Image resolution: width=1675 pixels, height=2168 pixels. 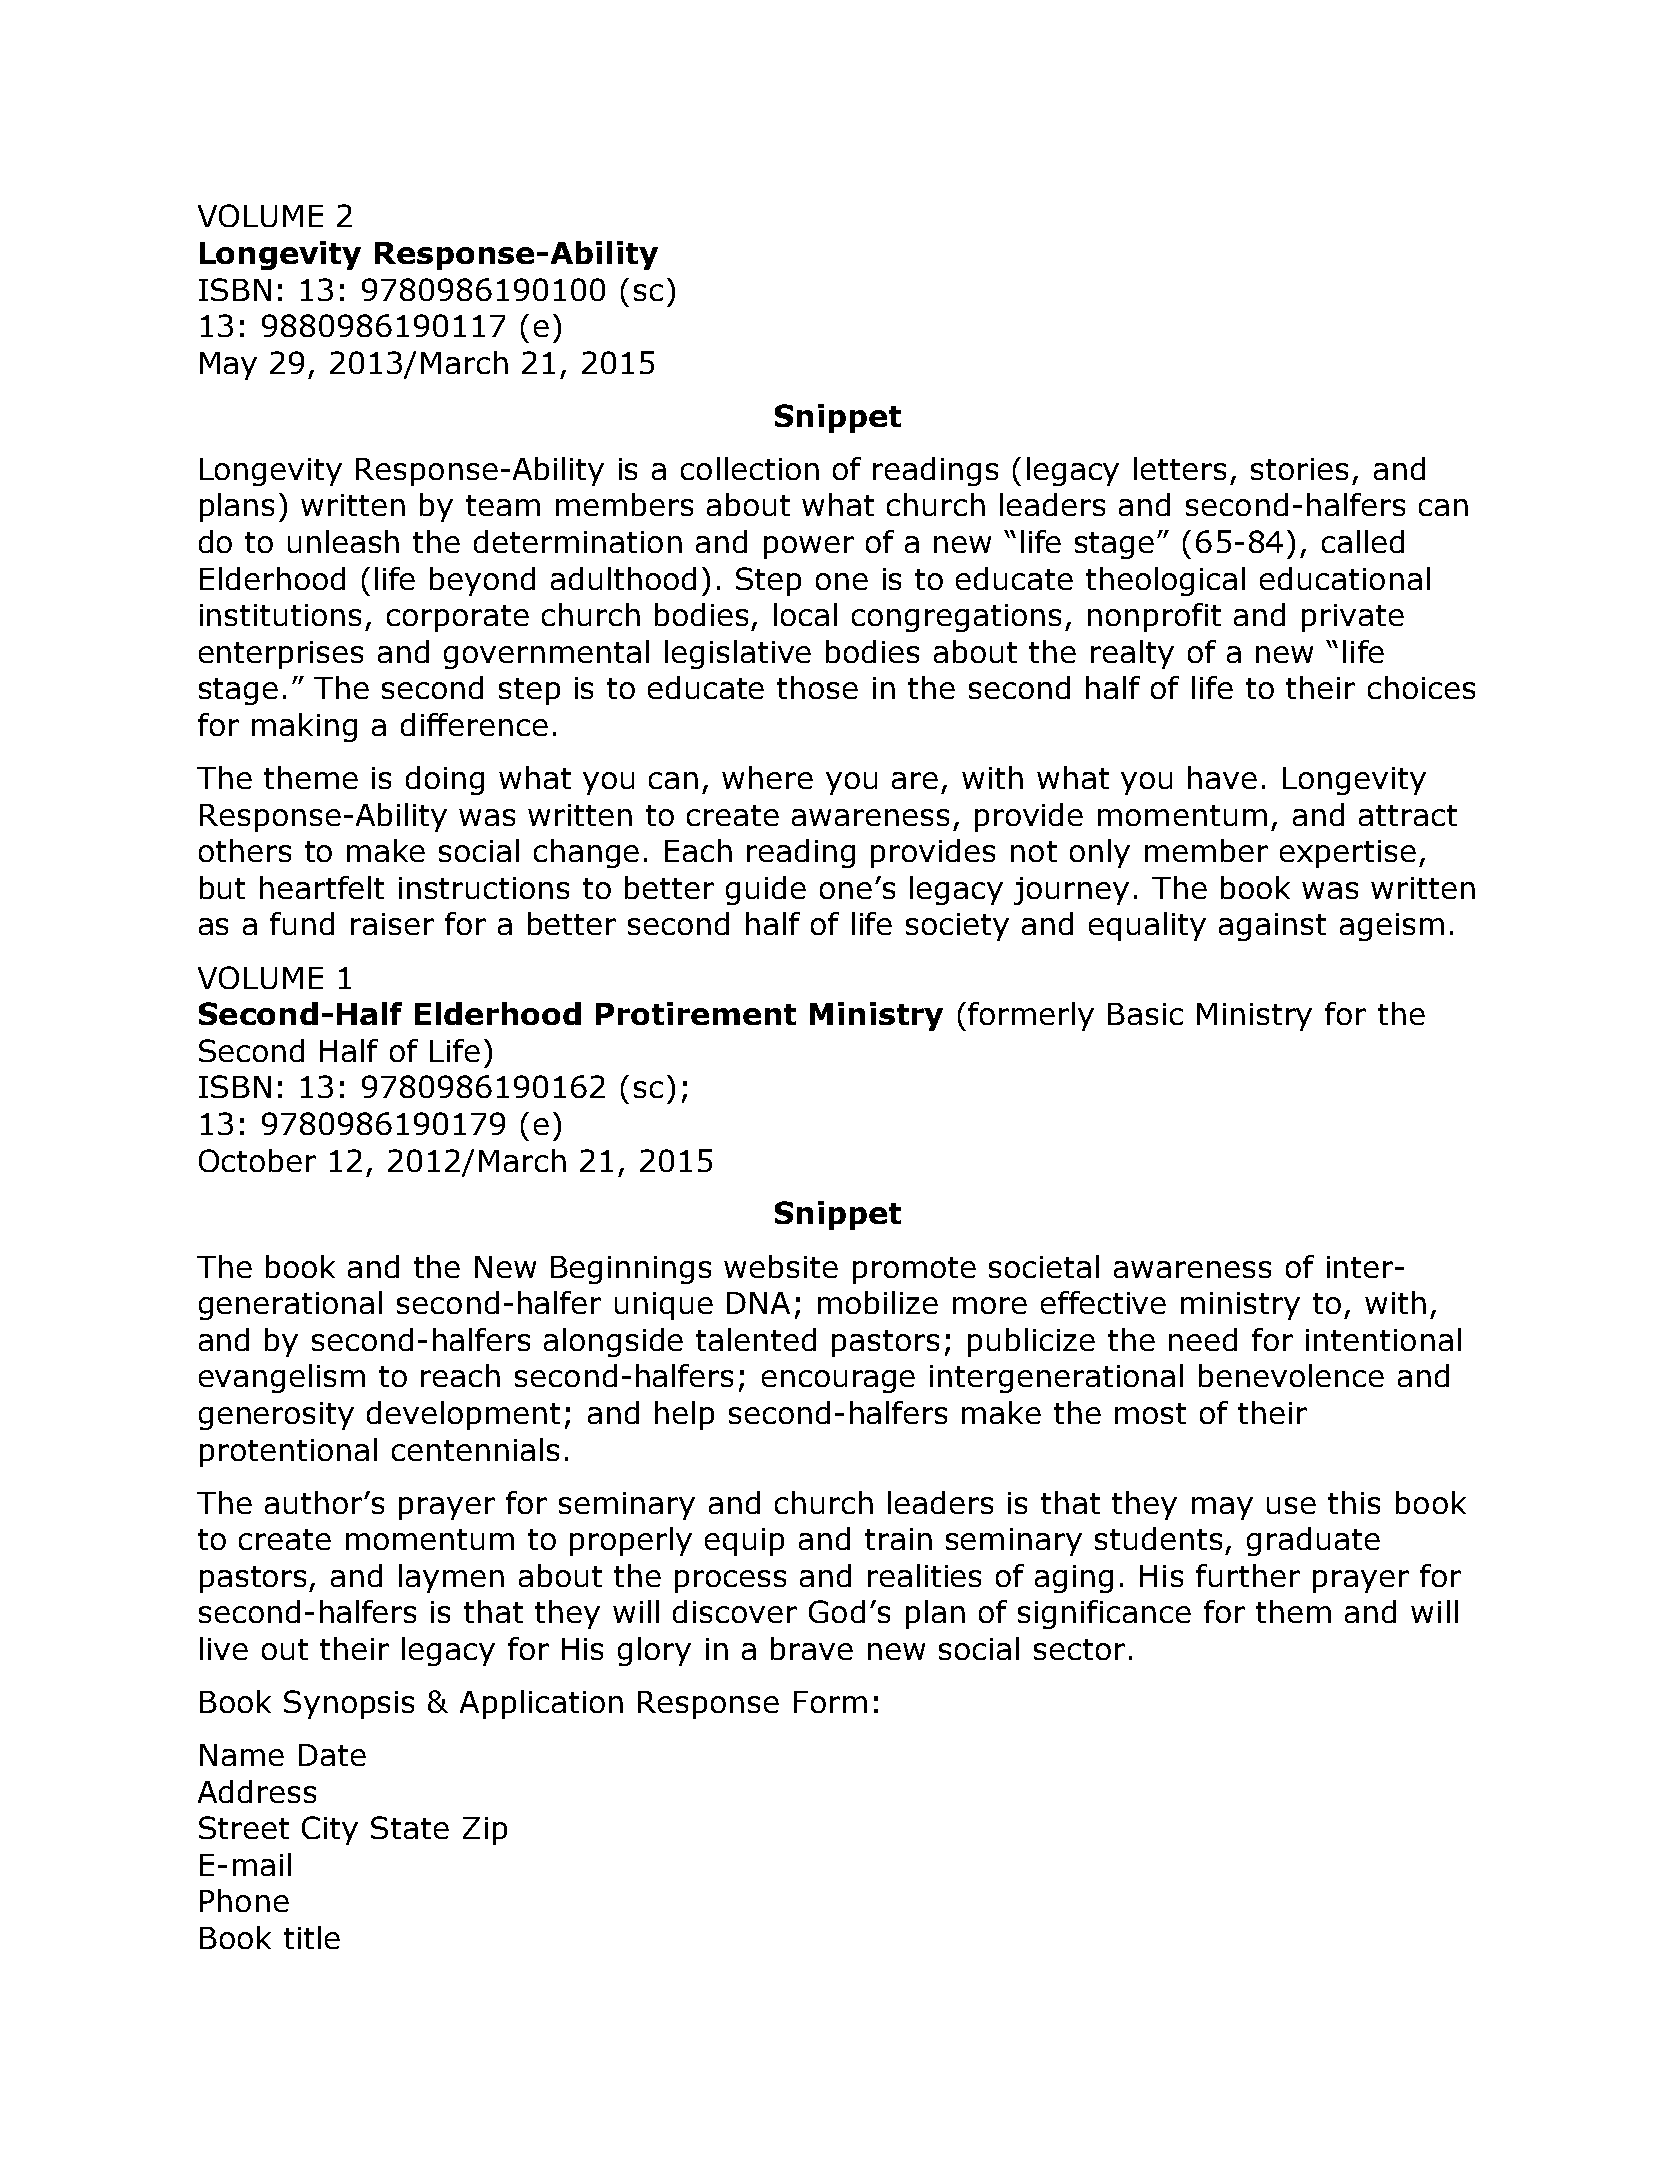 I want to click on title, so click(x=312, y=1937).
